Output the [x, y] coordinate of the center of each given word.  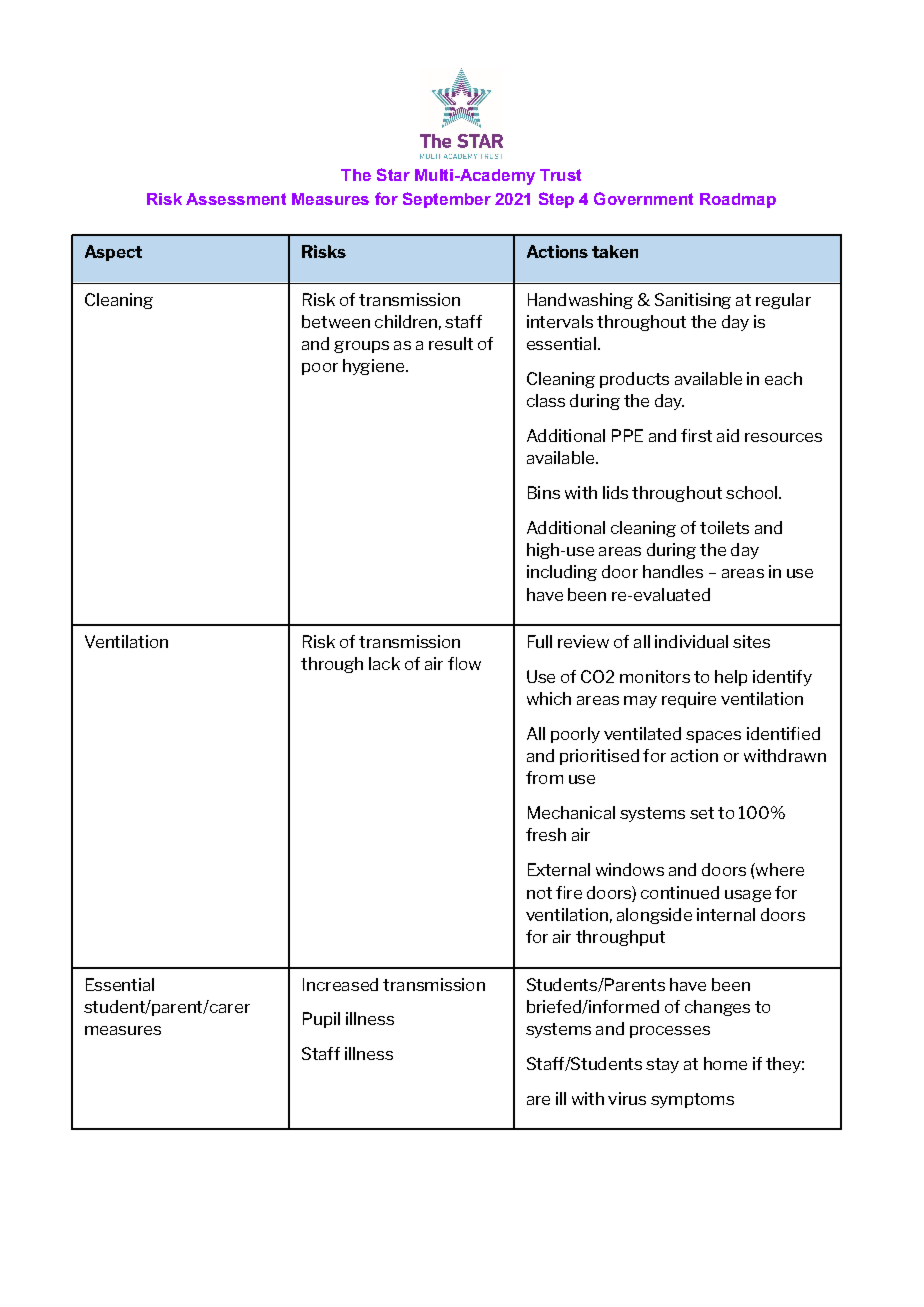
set [702, 813]
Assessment [236, 199]
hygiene [373, 367]
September [447, 200]
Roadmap [738, 200]
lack [384, 663]
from [544, 777]
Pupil [321, 1020]
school [751, 492]
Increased [340, 984]
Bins [544, 492]
